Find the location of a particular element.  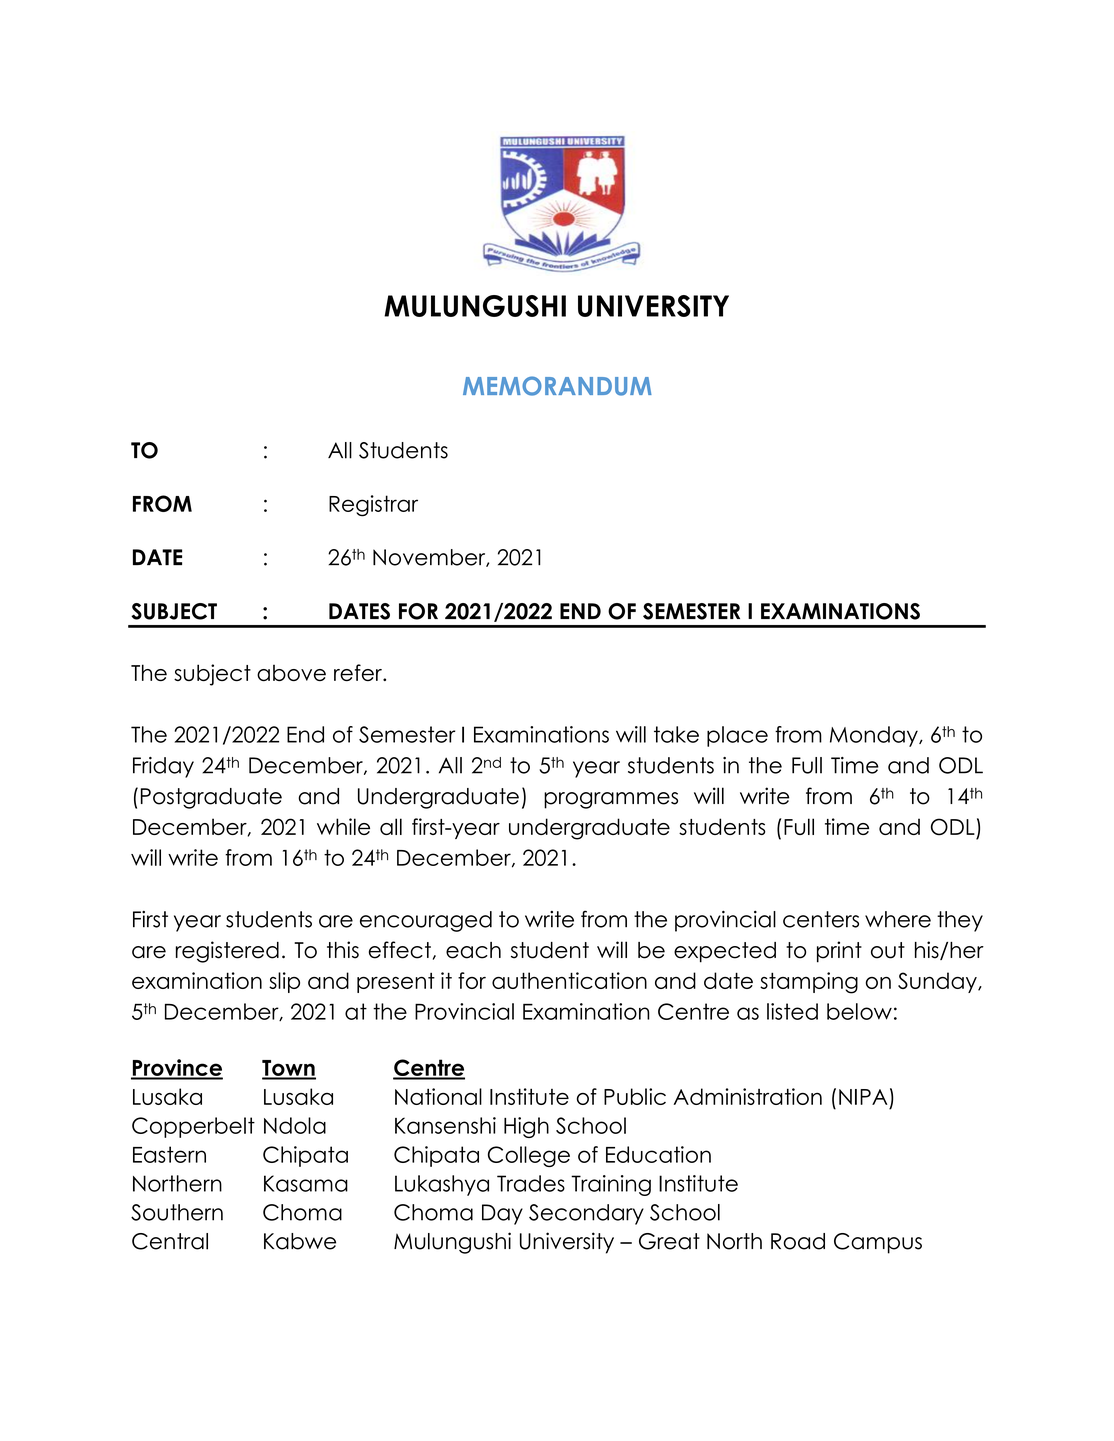

Secondary is located at coordinates (586, 1214).
